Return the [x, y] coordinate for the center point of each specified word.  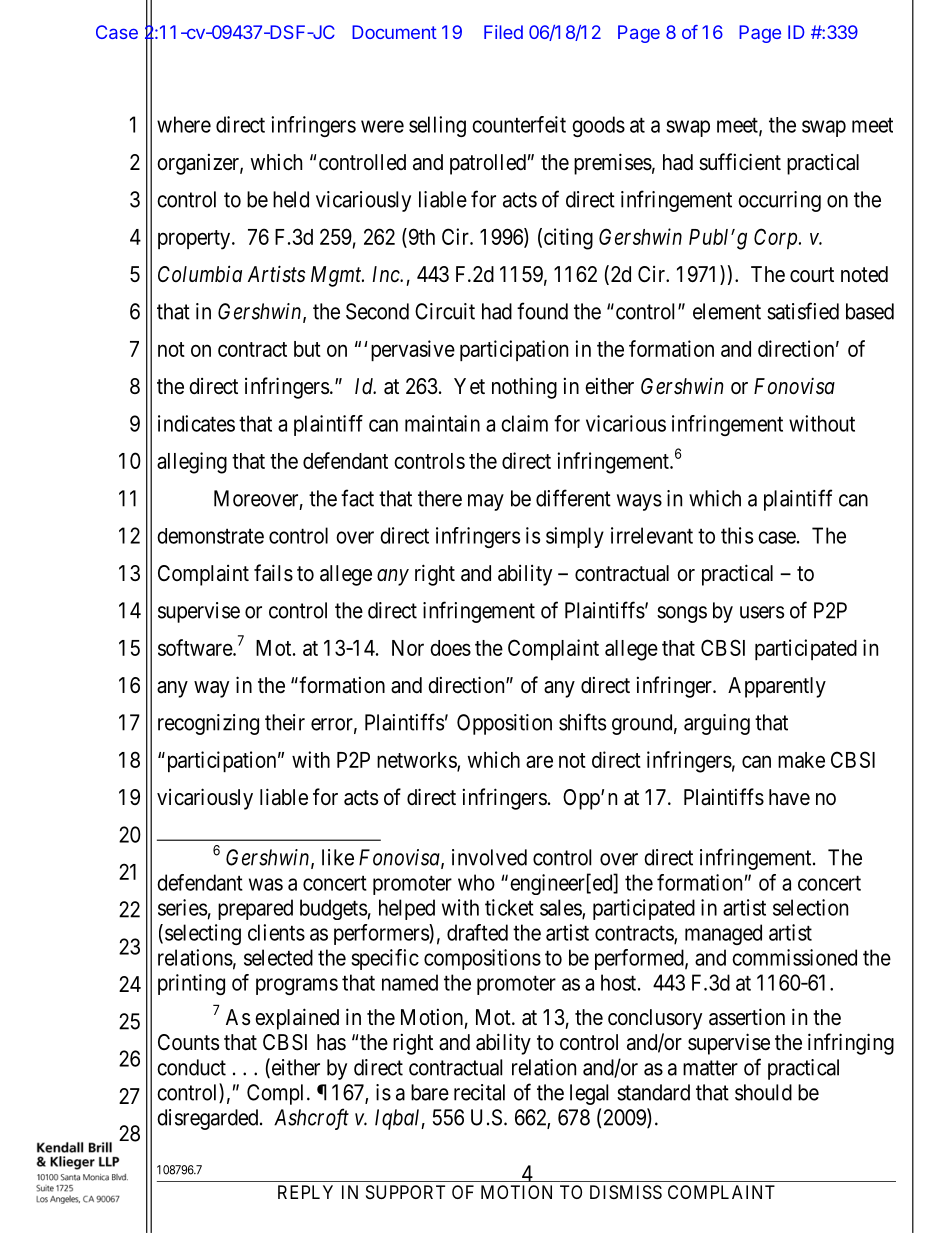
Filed [503, 32]
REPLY [305, 1192]
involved [489, 857]
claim [524, 423]
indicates [196, 423]
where [184, 124]
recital [479, 1092]
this [737, 535]
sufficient [740, 162]
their [285, 722]
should [763, 1092]
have [789, 797]
